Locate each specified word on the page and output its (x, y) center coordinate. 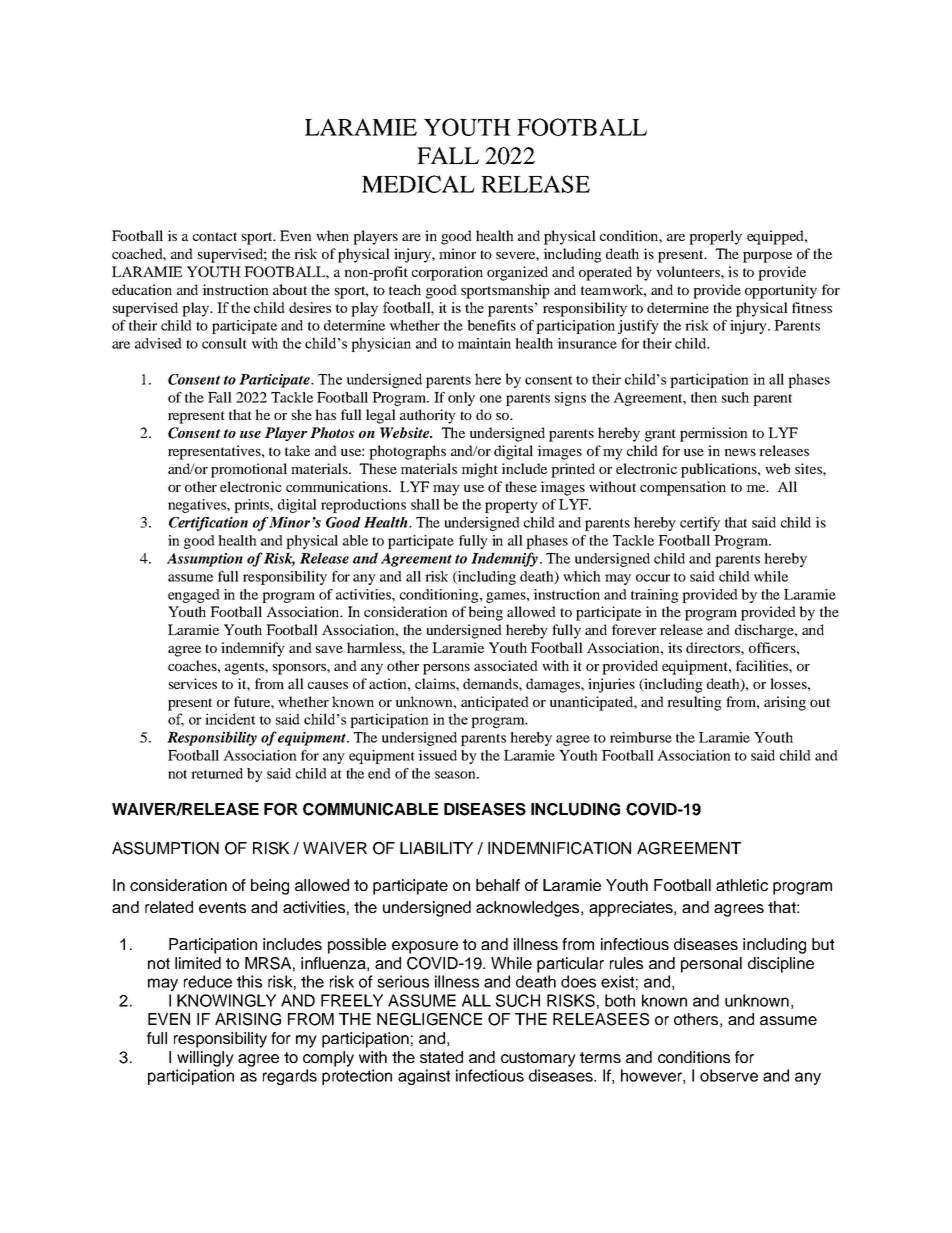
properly (715, 237)
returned (217, 773)
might (479, 470)
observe (729, 1075)
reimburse (641, 737)
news (740, 452)
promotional (249, 470)
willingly (205, 1059)
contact (215, 236)
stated (441, 1057)
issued (437, 755)
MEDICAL (418, 184)
